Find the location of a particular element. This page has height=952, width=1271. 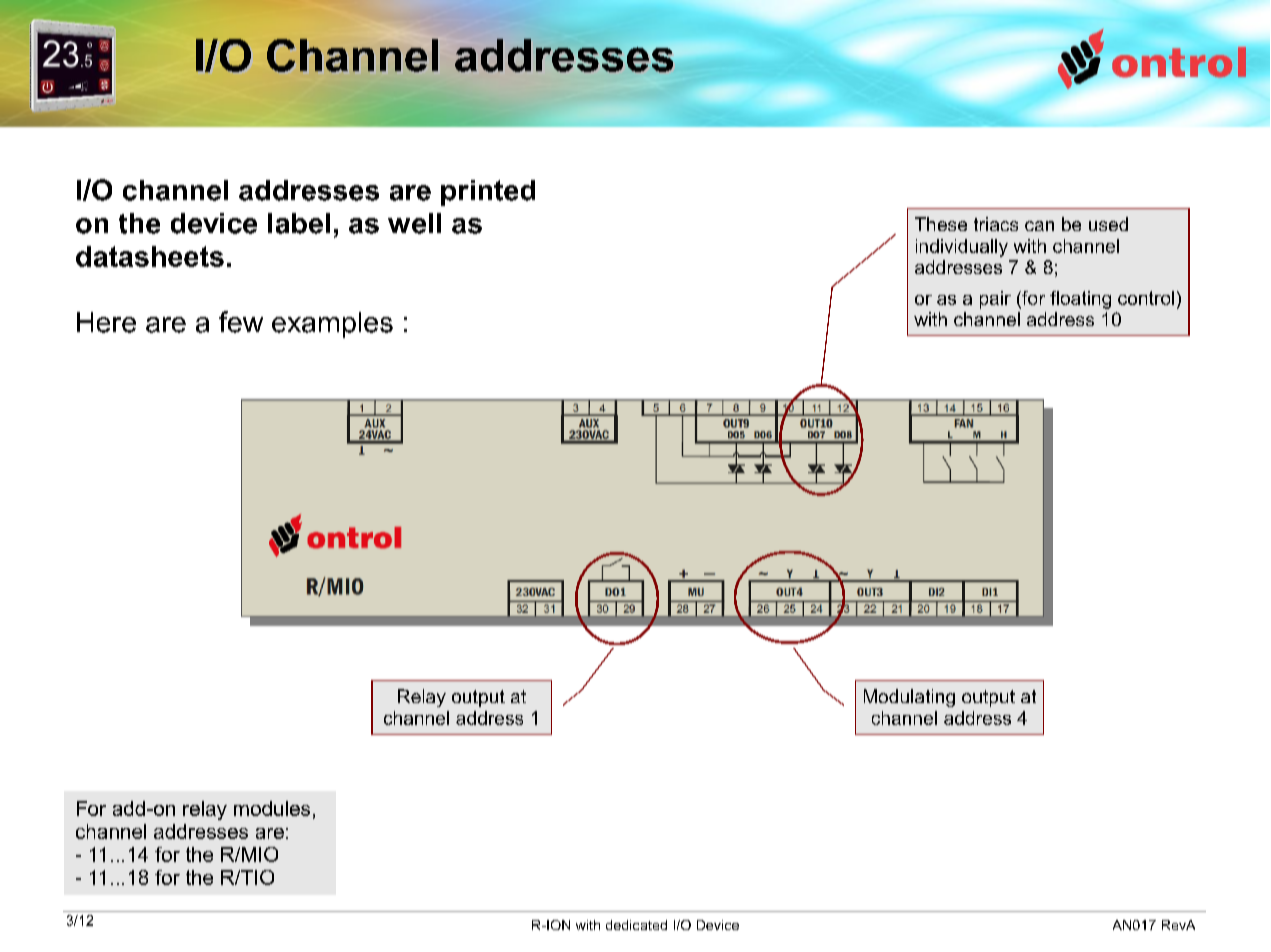

pair is located at coordinates (995, 300).
